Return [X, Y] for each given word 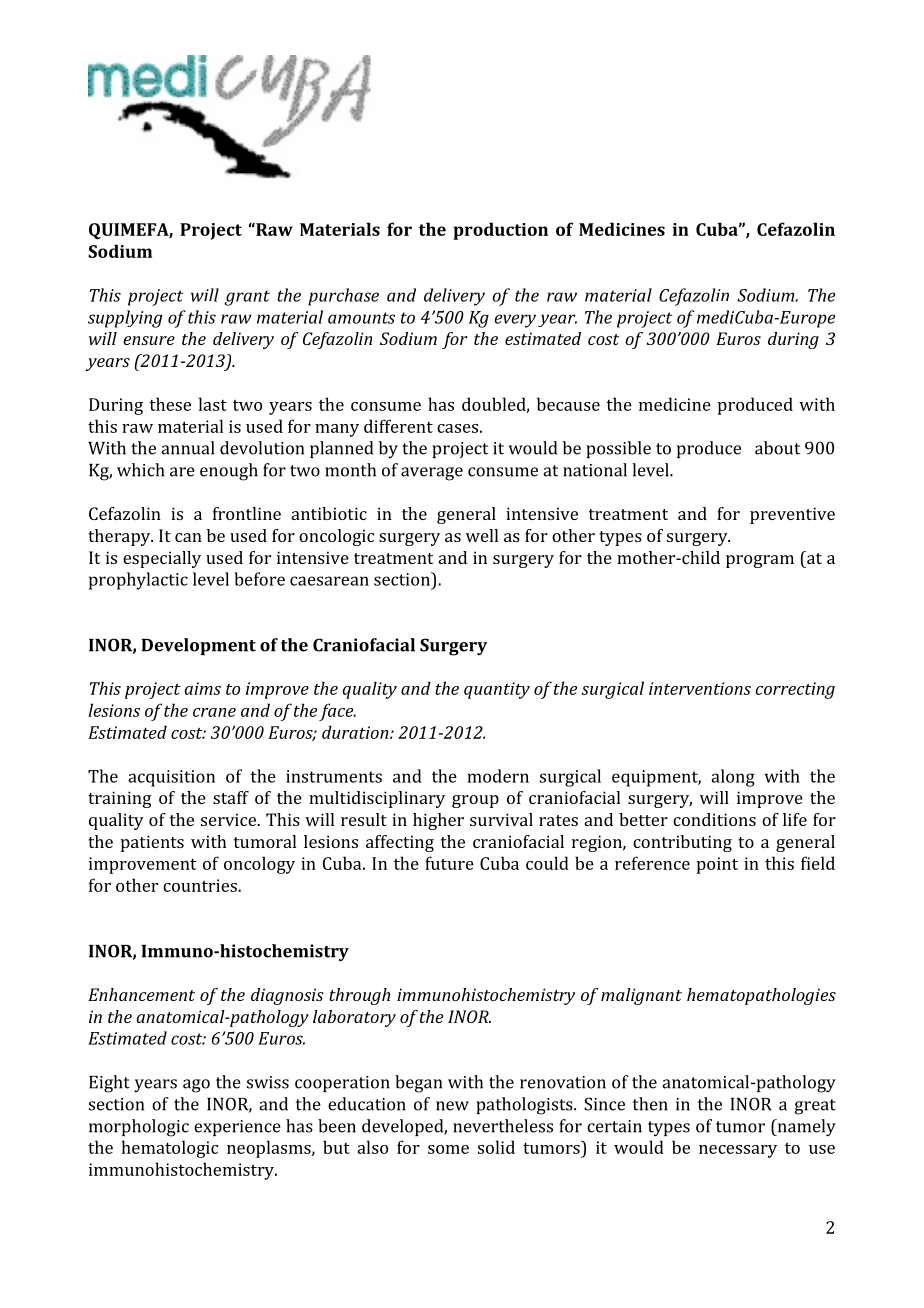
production [500, 231]
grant [247, 298]
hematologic [170, 1149]
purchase [343, 297]
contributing [682, 843]
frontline [247, 513]
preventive [792, 515]
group [475, 801]
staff [231, 797]
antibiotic [329, 513]
